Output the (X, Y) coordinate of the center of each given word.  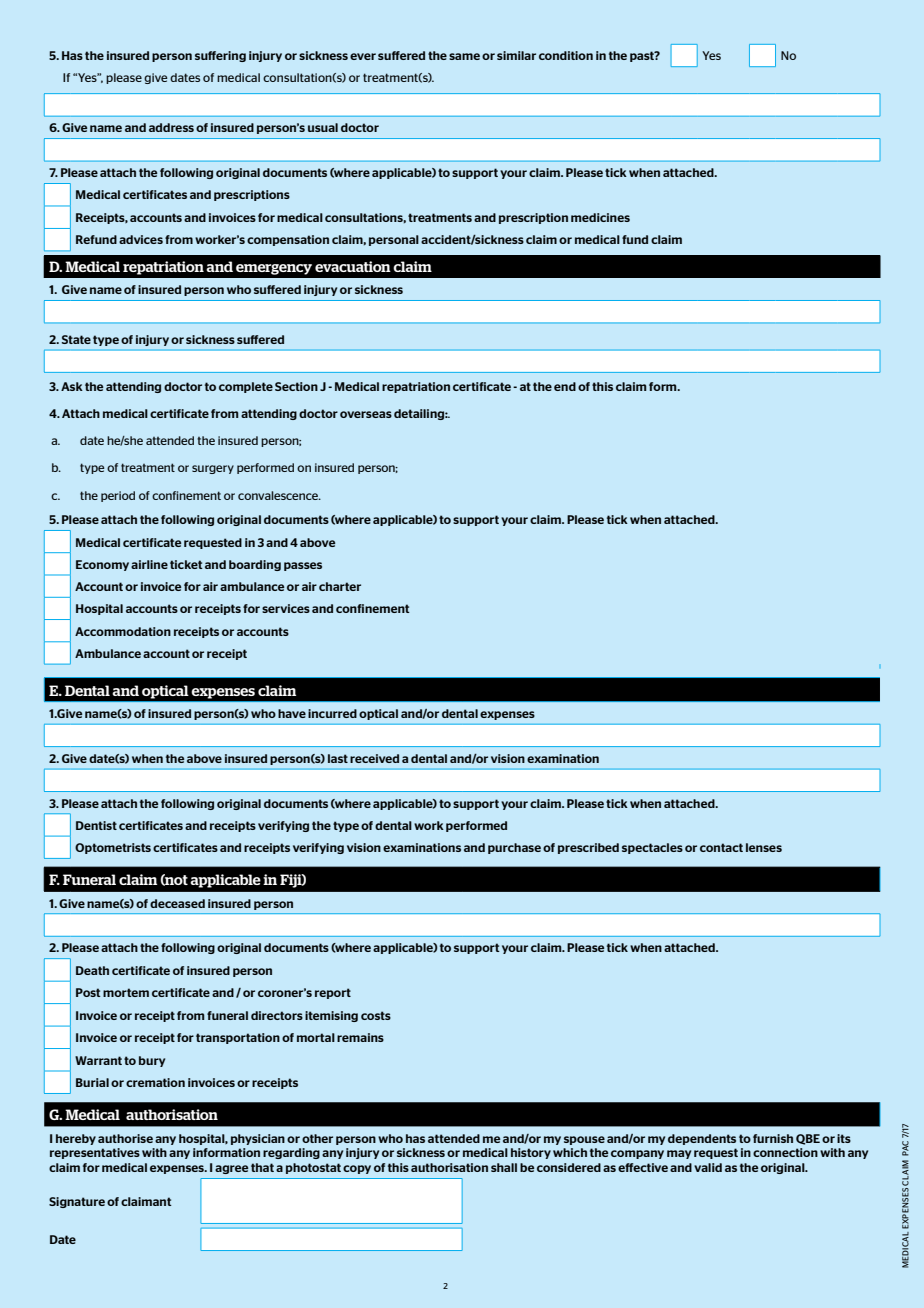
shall (504, 1167)
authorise (125, 1138)
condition (566, 55)
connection (785, 1152)
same (464, 56)
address (171, 127)
